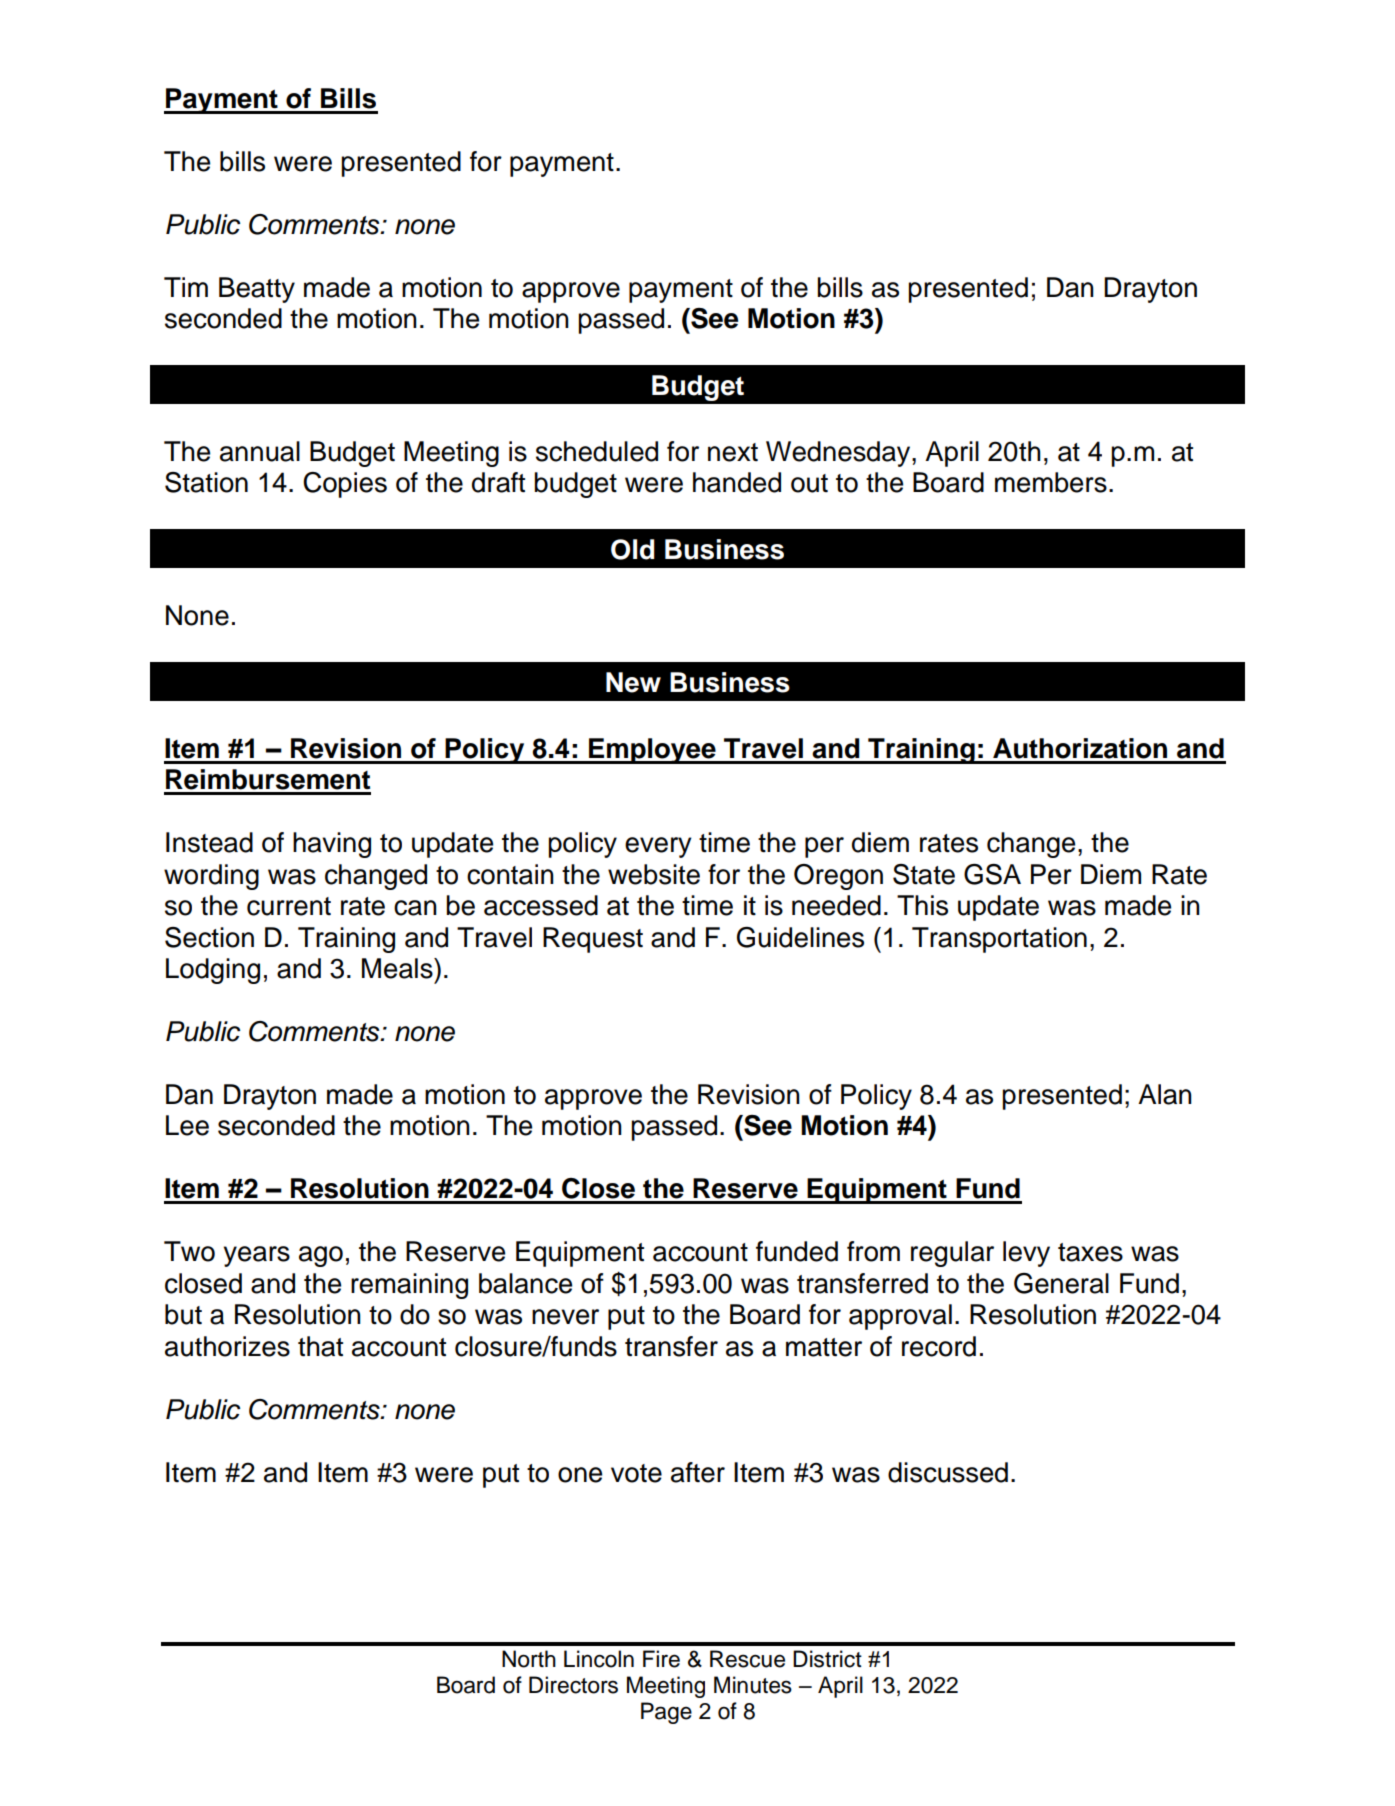  I want to click on Request, so click(593, 940).
